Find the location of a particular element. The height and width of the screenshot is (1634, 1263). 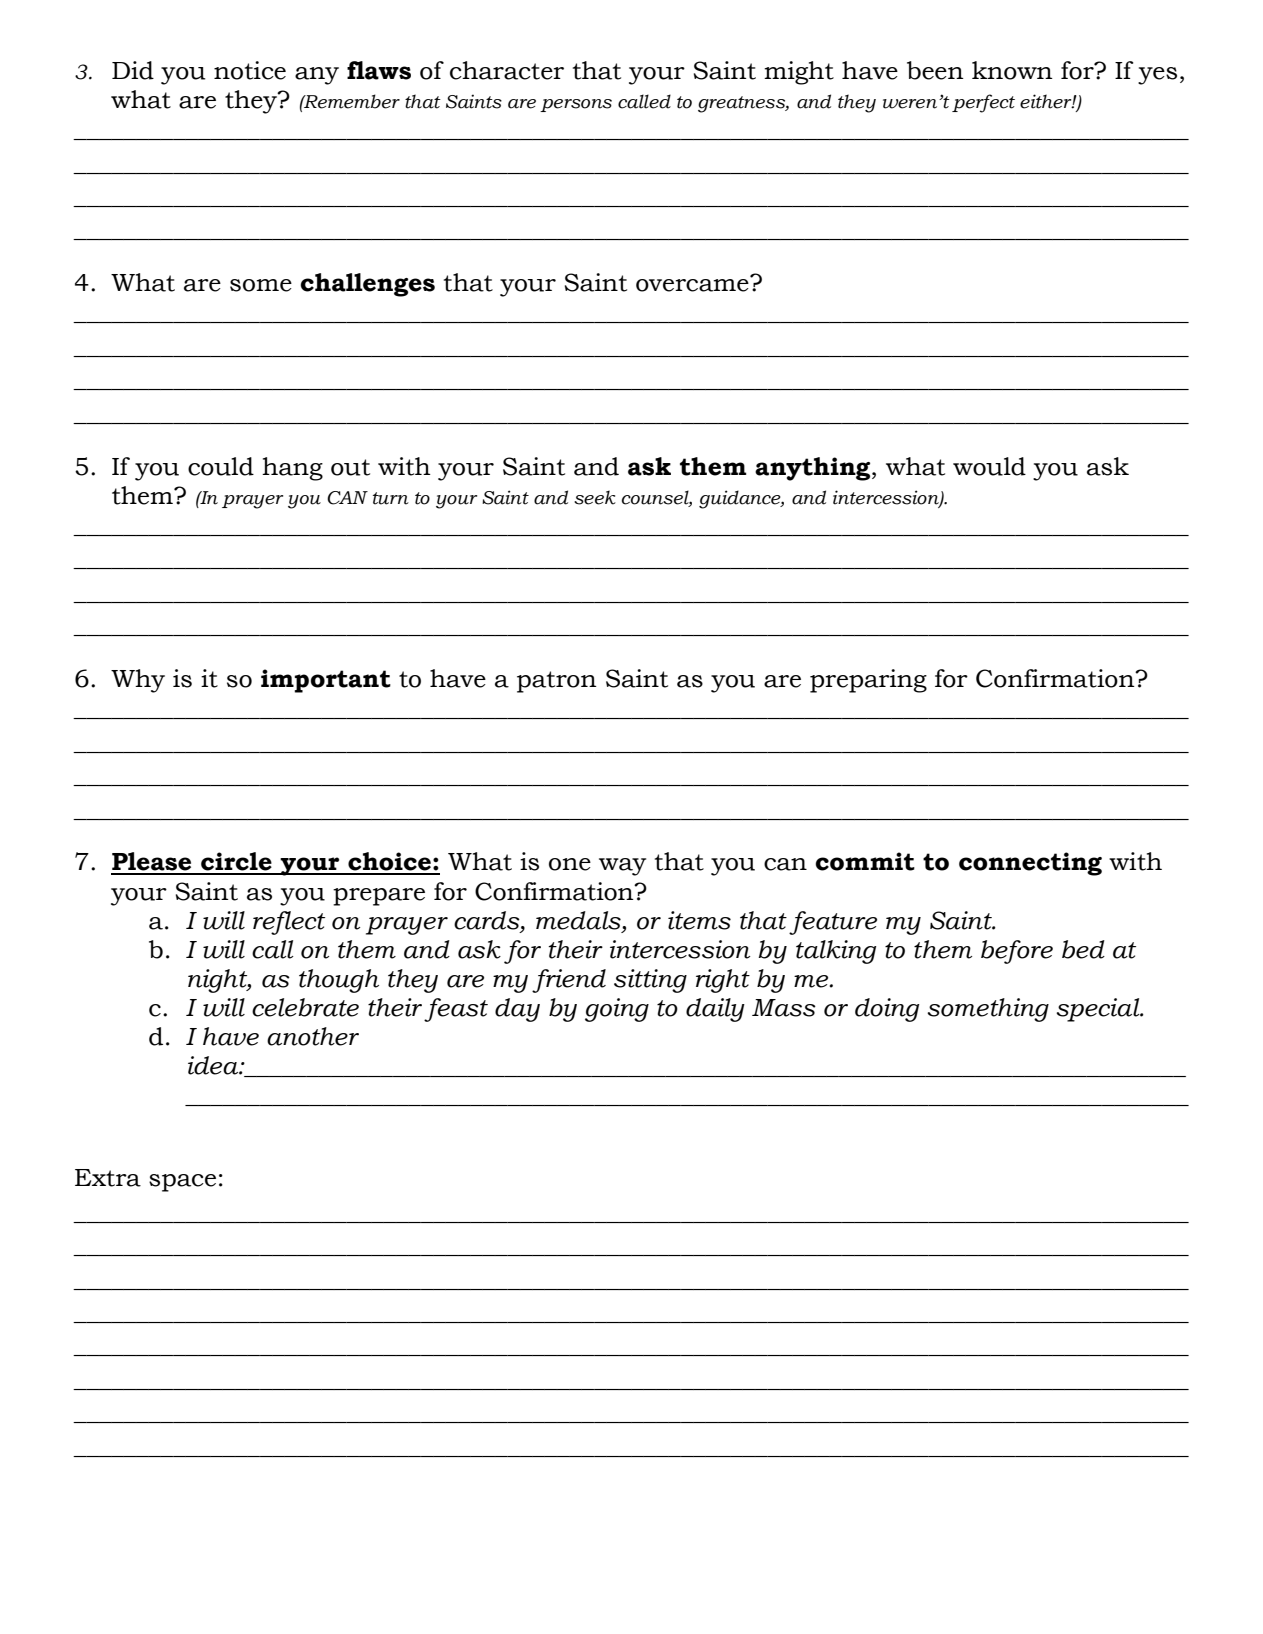

going is located at coordinates (617, 1010).
